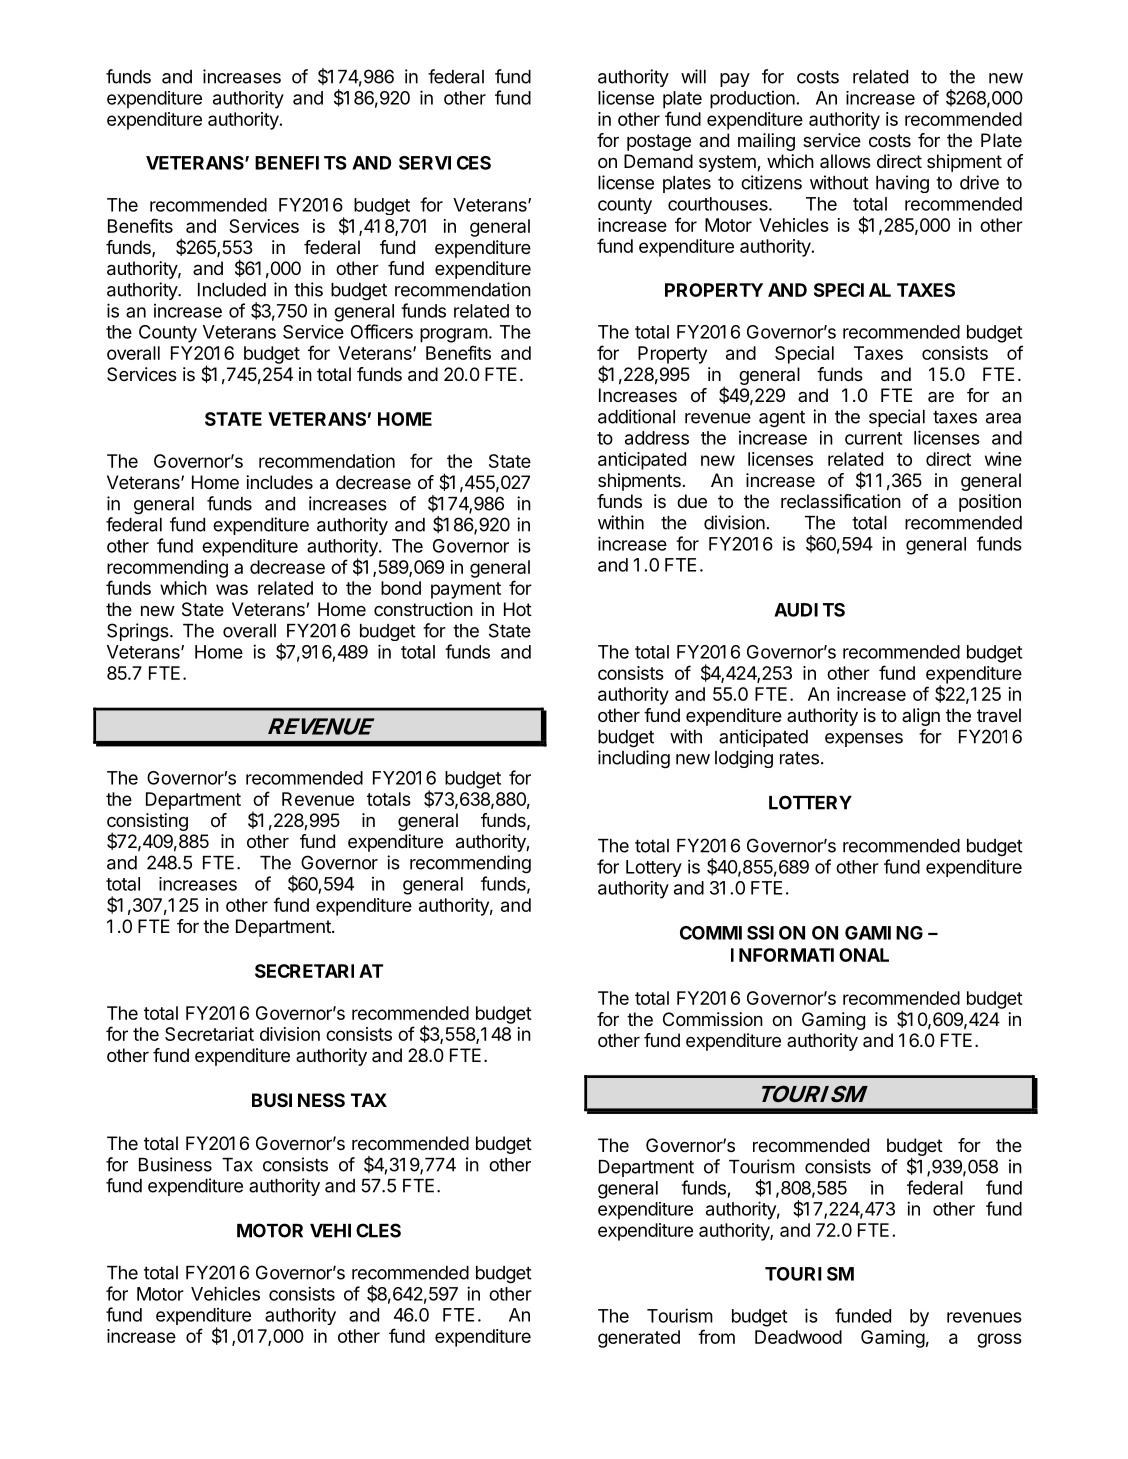  I want to click on consisting, so click(147, 823).
